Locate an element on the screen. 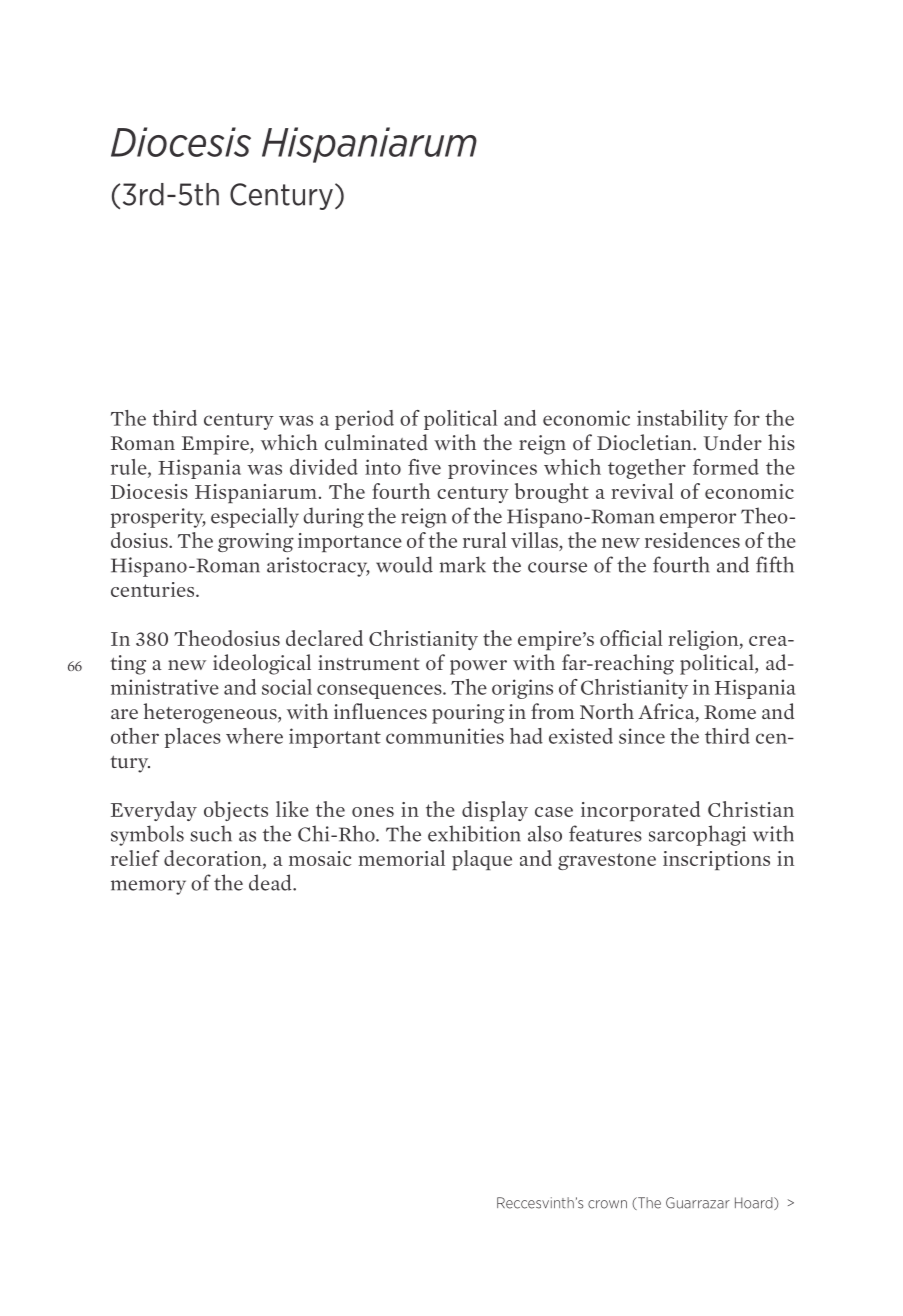 The width and height of the screenshot is (903, 1316). plaque is located at coordinates (482, 860).
